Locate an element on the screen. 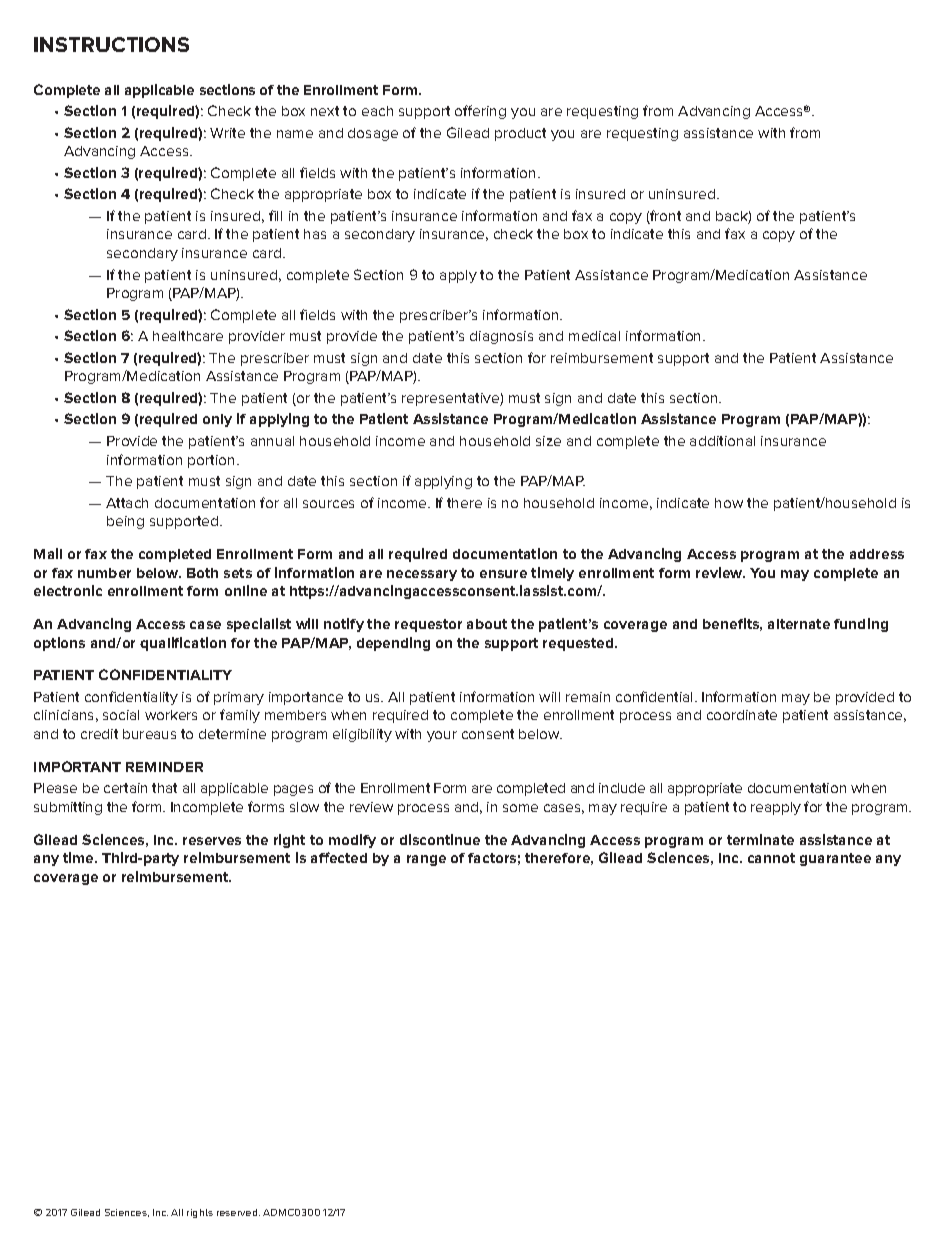 The width and height of the screenshot is (952, 1233). qualification is located at coordinates (183, 644).
